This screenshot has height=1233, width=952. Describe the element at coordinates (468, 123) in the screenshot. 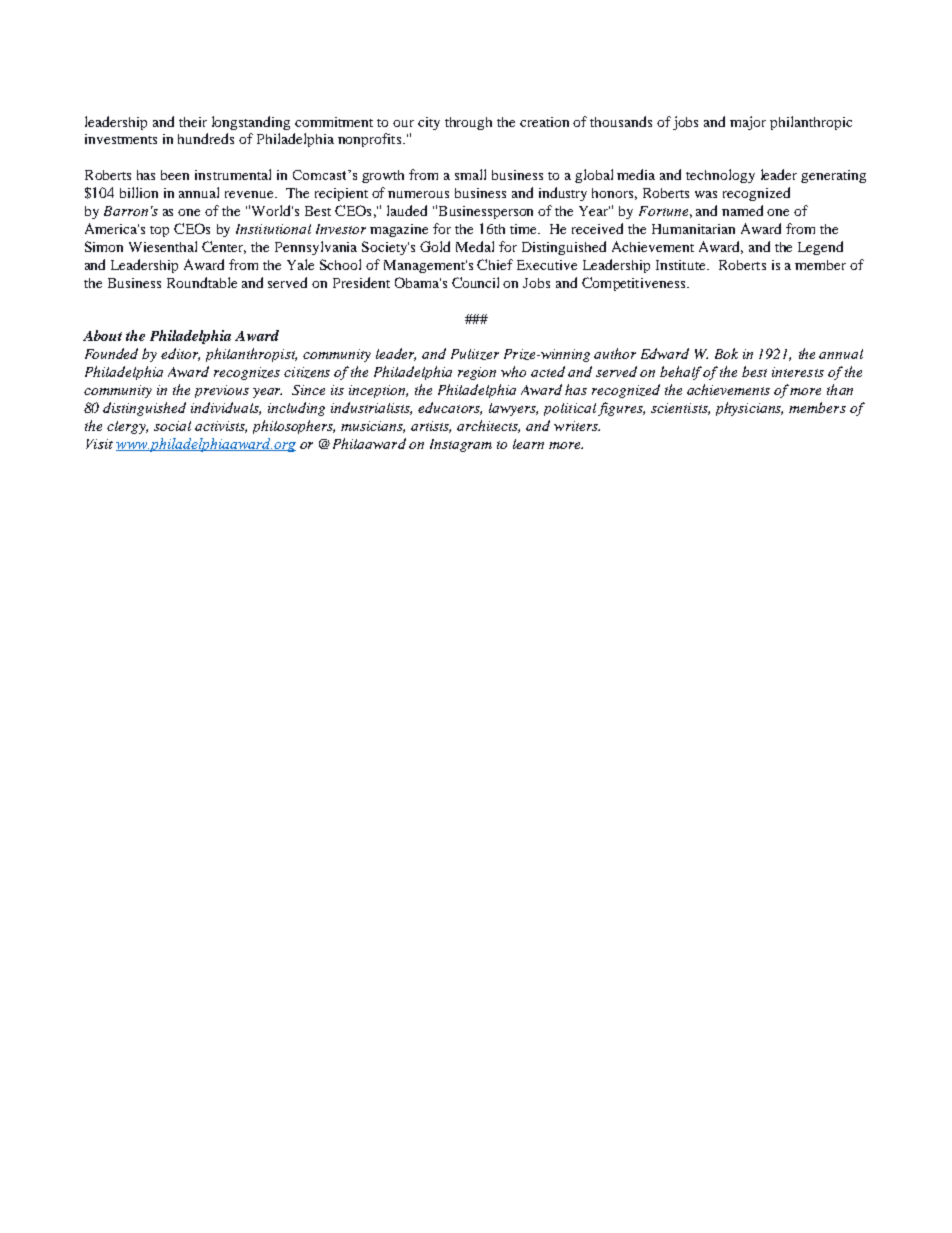

I see `through` at that location.
